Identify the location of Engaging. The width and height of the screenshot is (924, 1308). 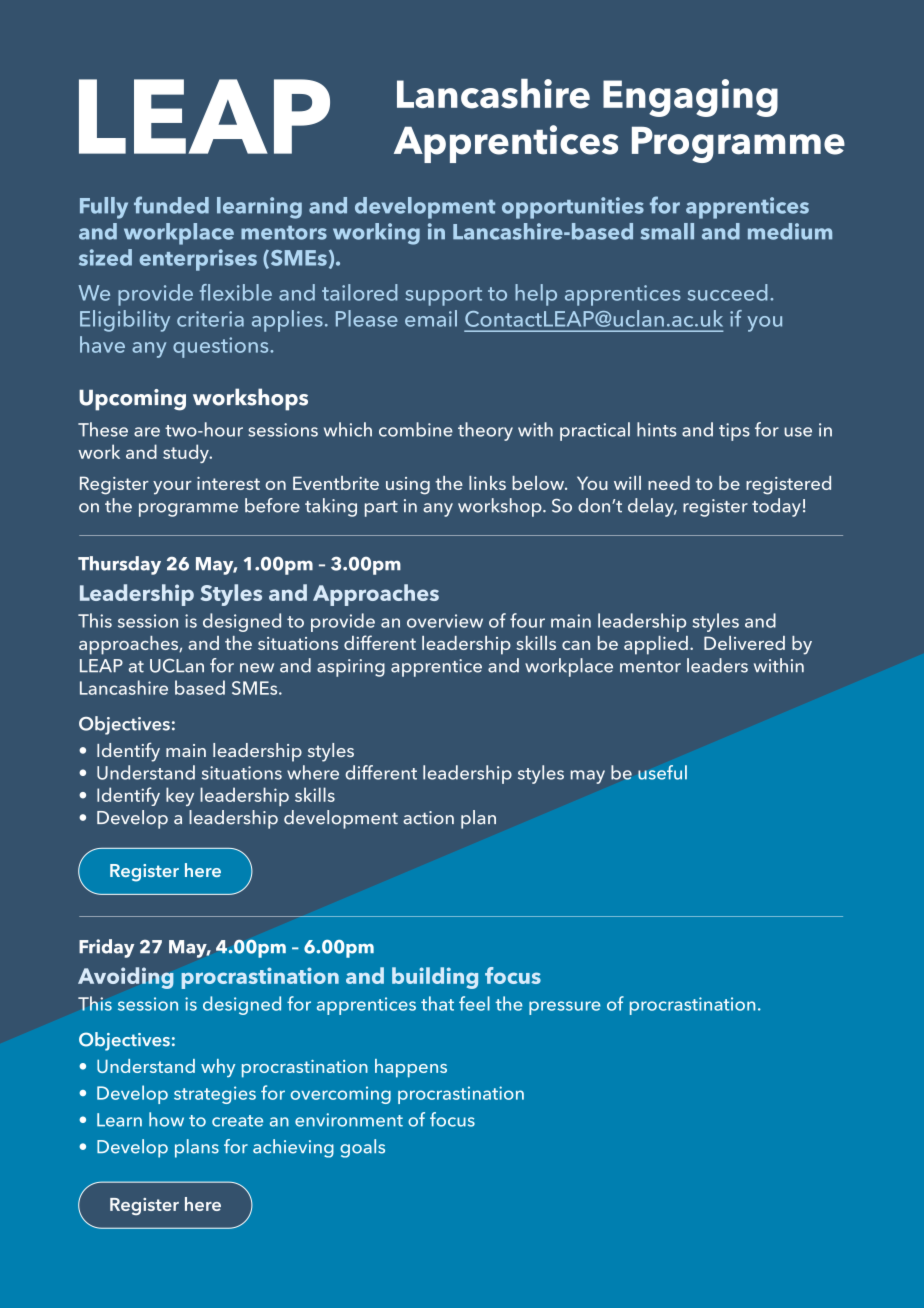
(690, 98).
